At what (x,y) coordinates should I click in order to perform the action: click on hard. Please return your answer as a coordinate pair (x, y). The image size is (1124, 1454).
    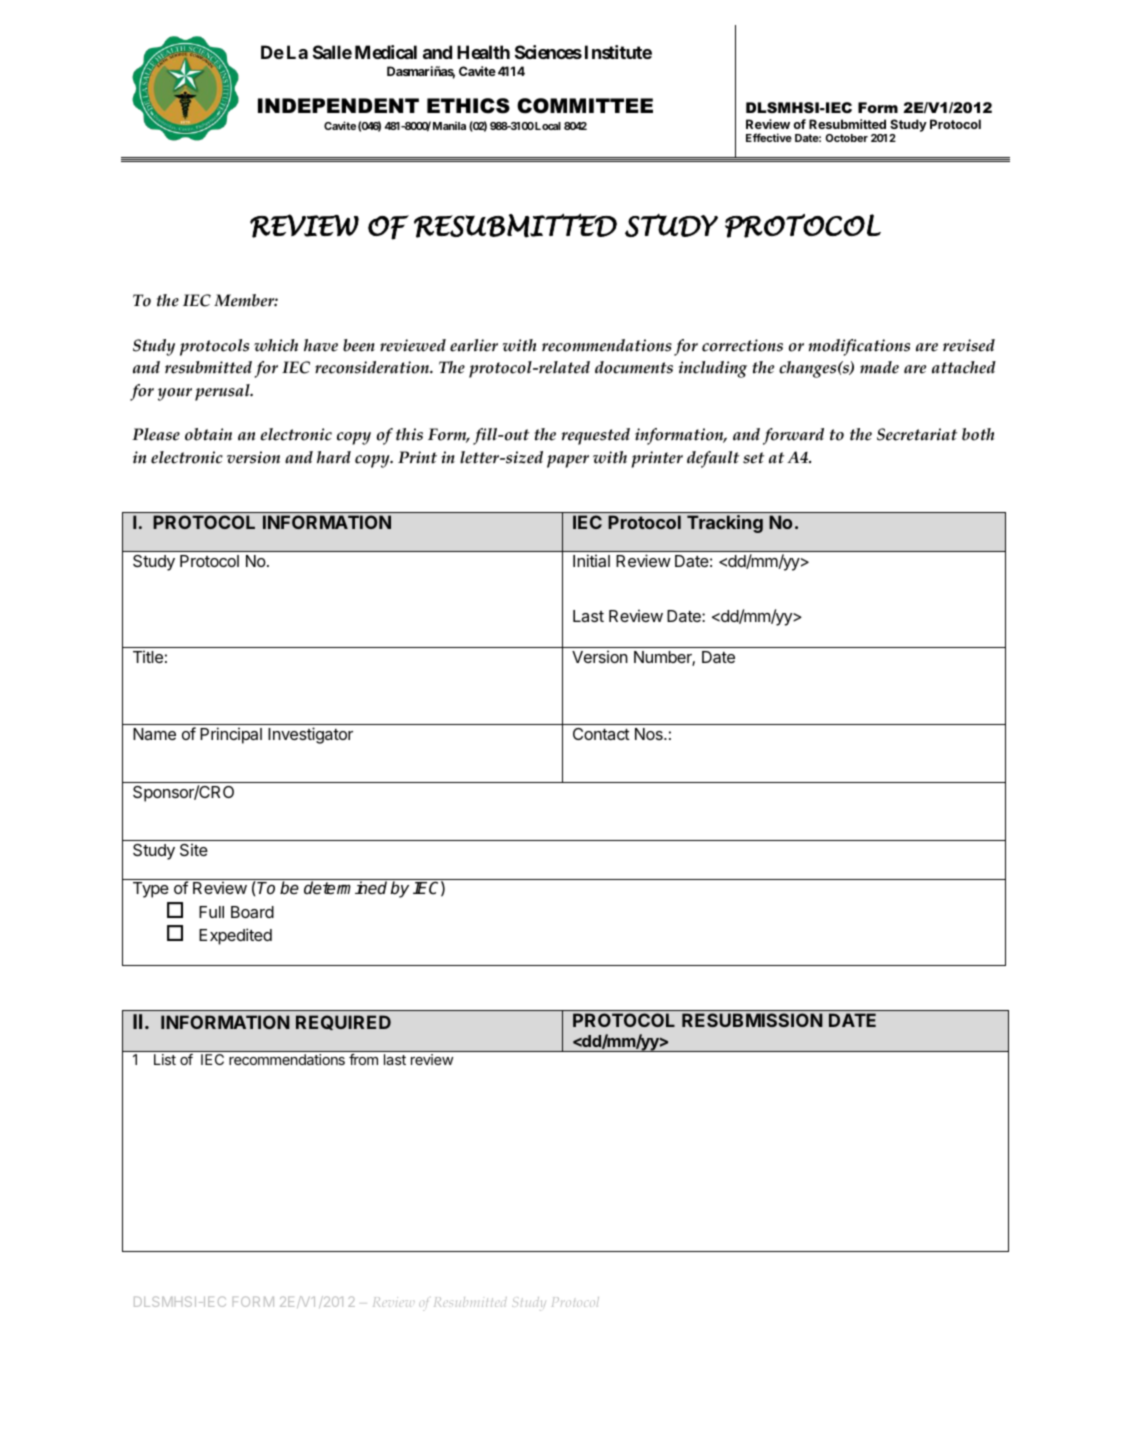
    Looking at the image, I should click on (334, 457).
